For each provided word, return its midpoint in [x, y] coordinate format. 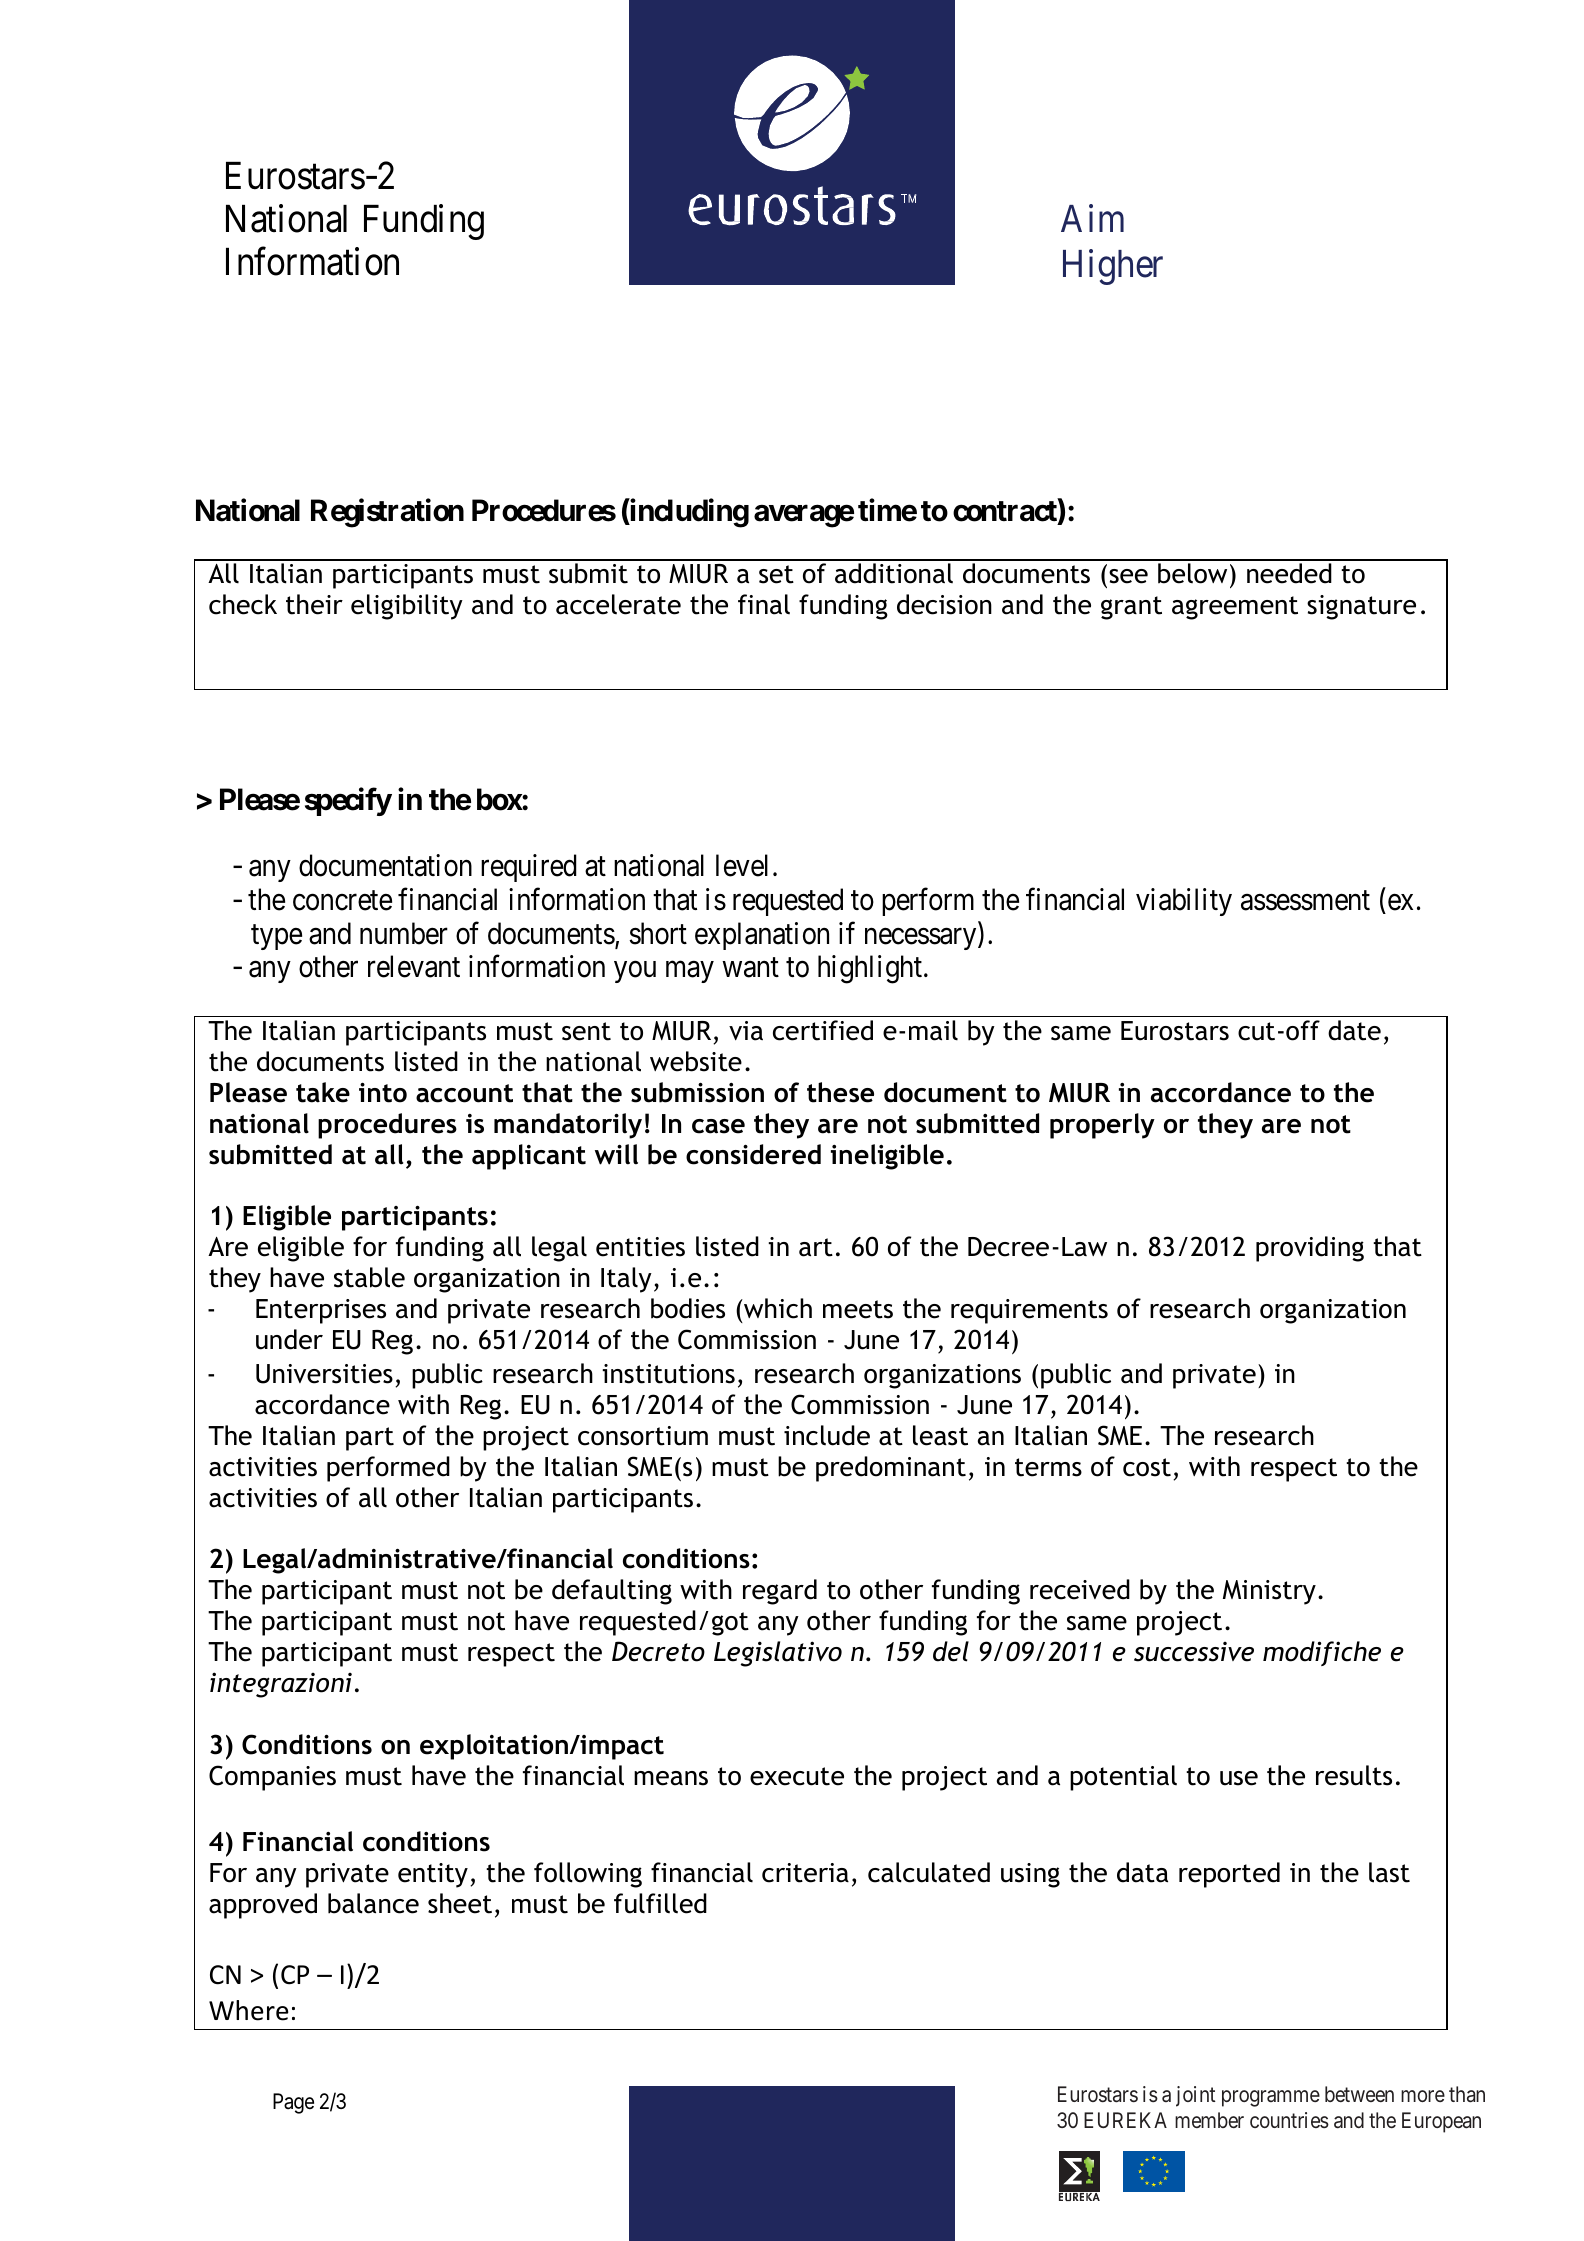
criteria [805, 1873]
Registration [387, 513]
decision [944, 604]
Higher [1113, 267]
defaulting [612, 1592]
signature [1361, 607]
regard [780, 1592]
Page [293, 2103]
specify [348, 801]
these [840, 1092]
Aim [1092, 218]
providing [1310, 1249]
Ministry [1269, 1592]
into [383, 1093]
